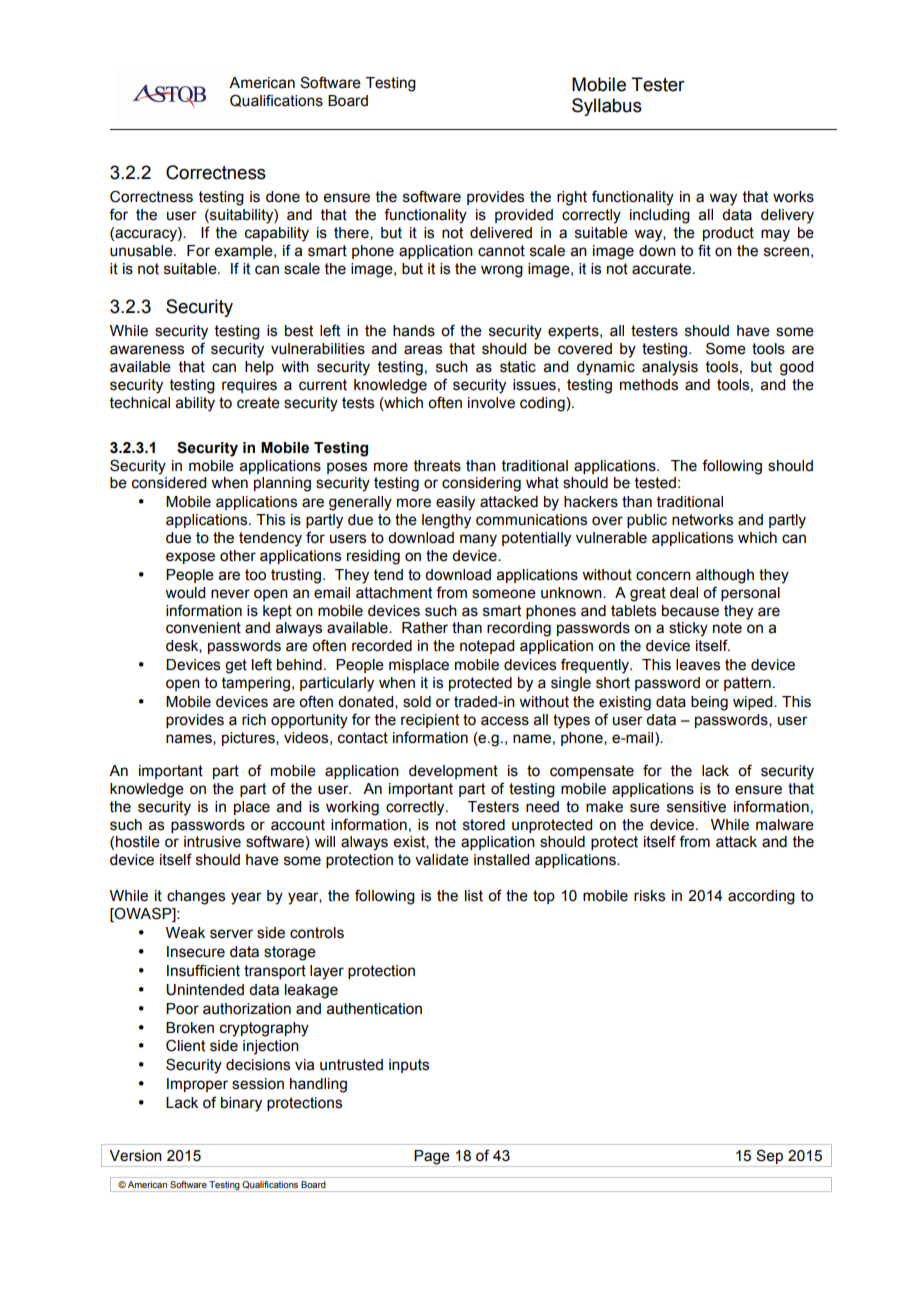 The height and width of the screenshot is (1308, 924). What do you see at coordinates (524, 216) in the screenshot?
I see `provided` at bounding box center [524, 216].
